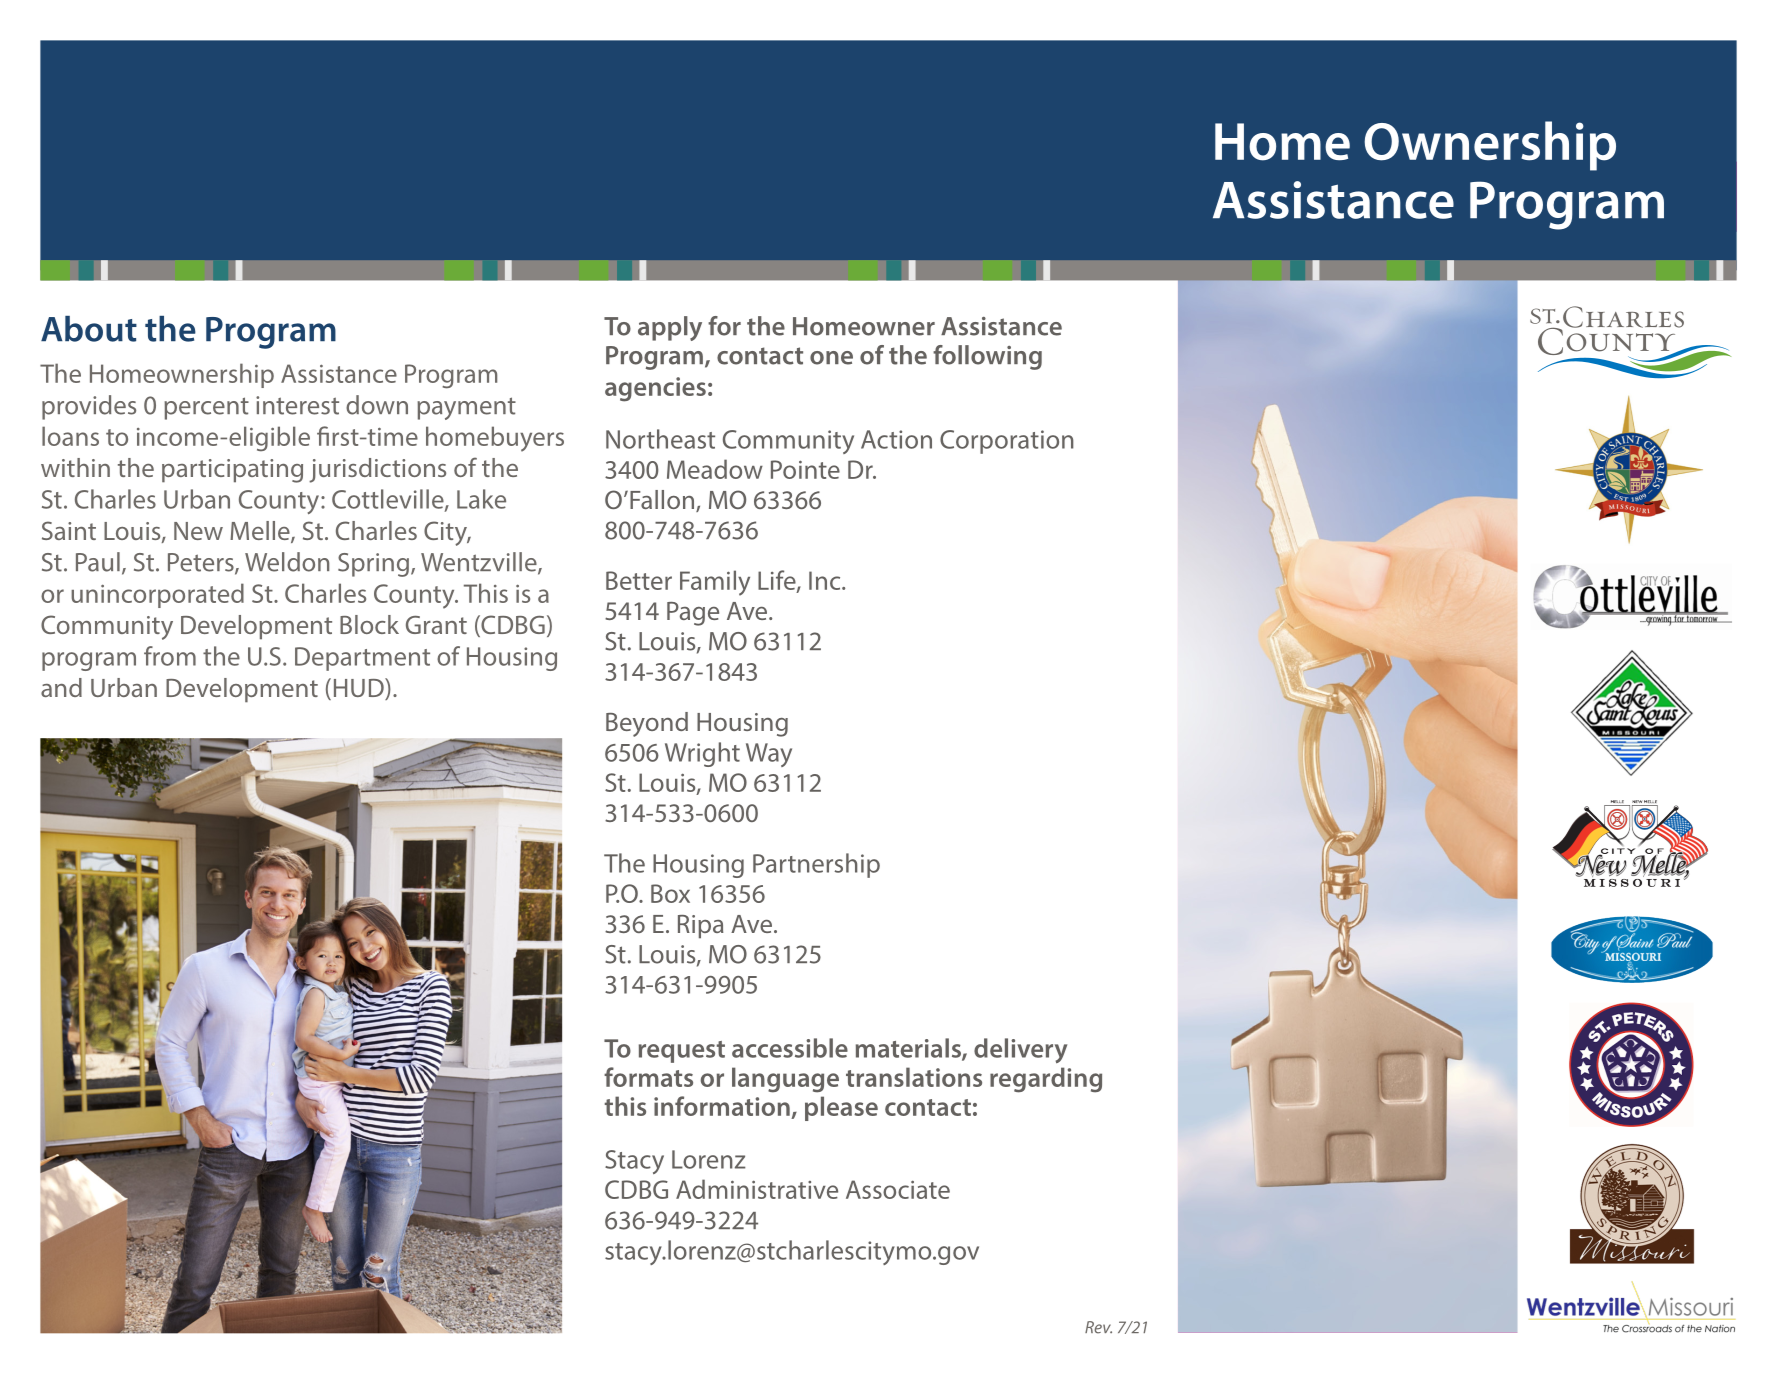  Describe the element at coordinates (639, 580) in the page. I see `Better` at that location.
